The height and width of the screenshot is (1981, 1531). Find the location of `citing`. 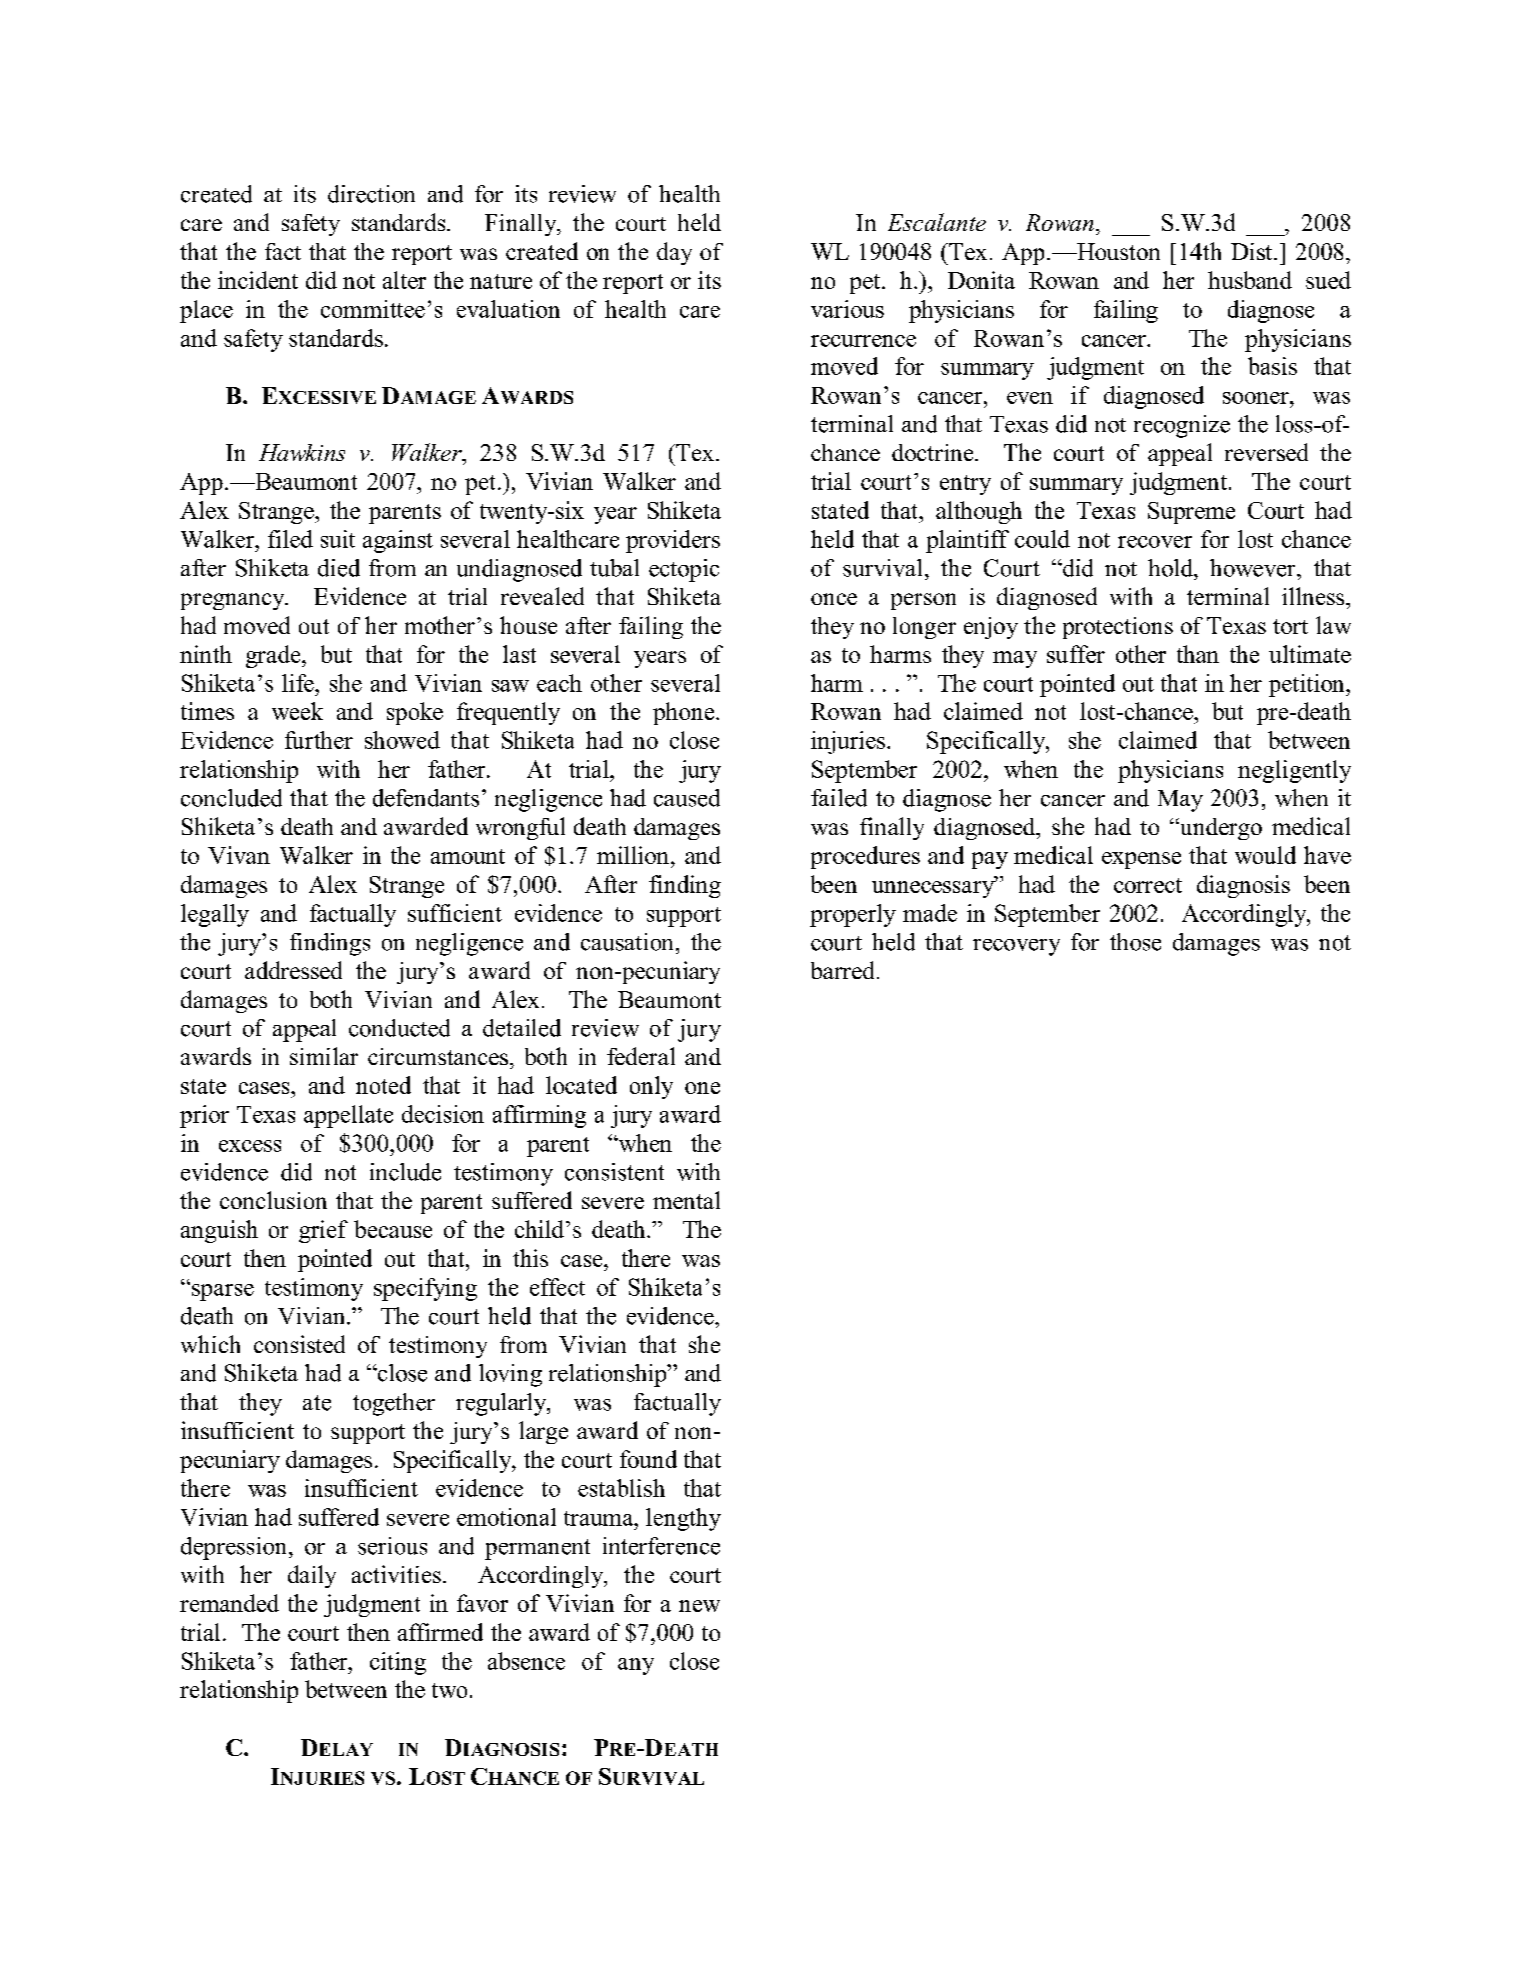

citing is located at coordinates (398, 1663).
